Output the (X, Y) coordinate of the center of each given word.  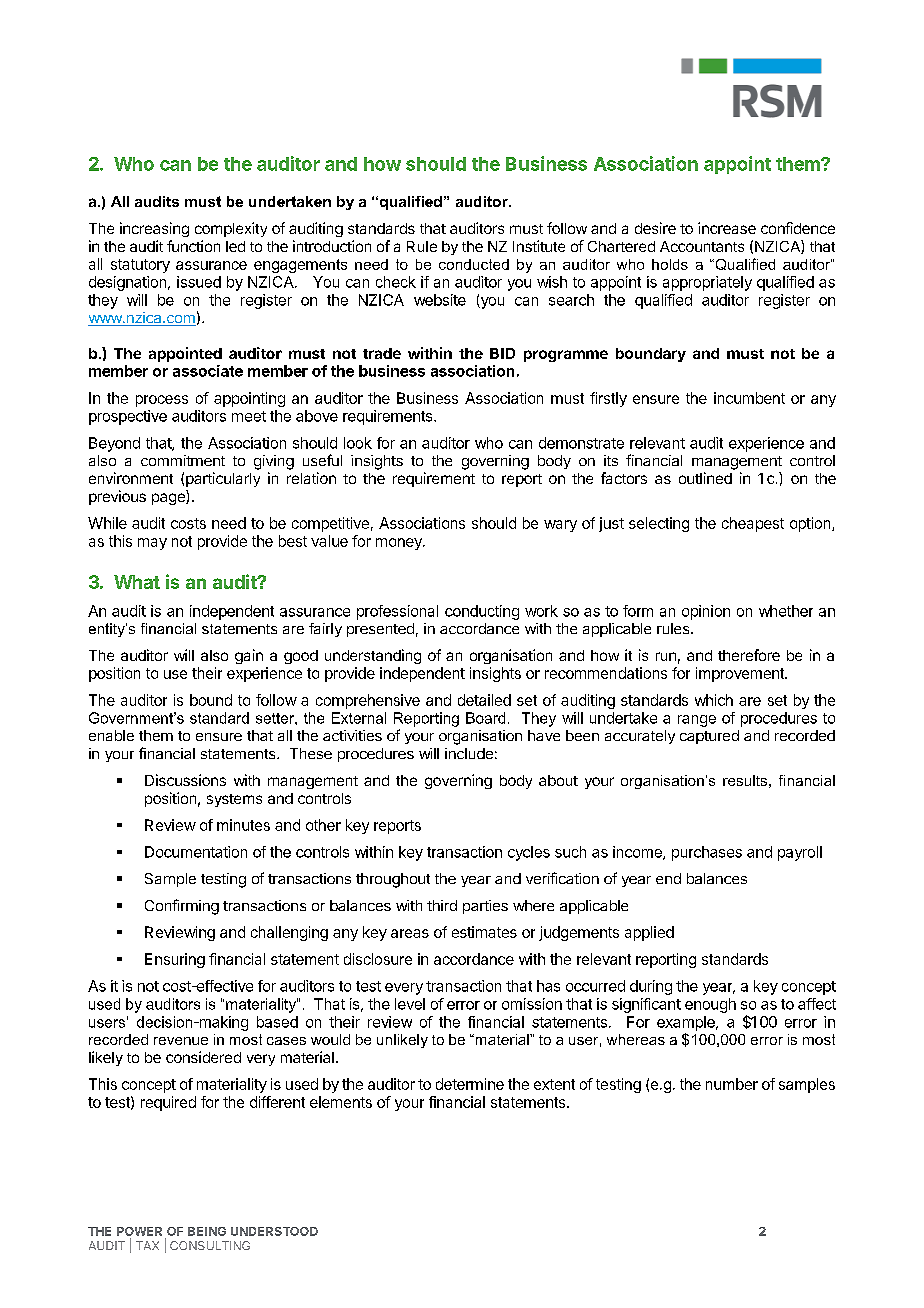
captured (709, 737)
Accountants (702, 246)
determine (470, 1084)
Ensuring (175, 960)
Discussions (185, 780)
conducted (474, 264)
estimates (484, 932)
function (193, 246)
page (169, 499)
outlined (705, 478)
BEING (207, 1231)
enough (710, 1005)
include (469, 753)
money (400, 544)
